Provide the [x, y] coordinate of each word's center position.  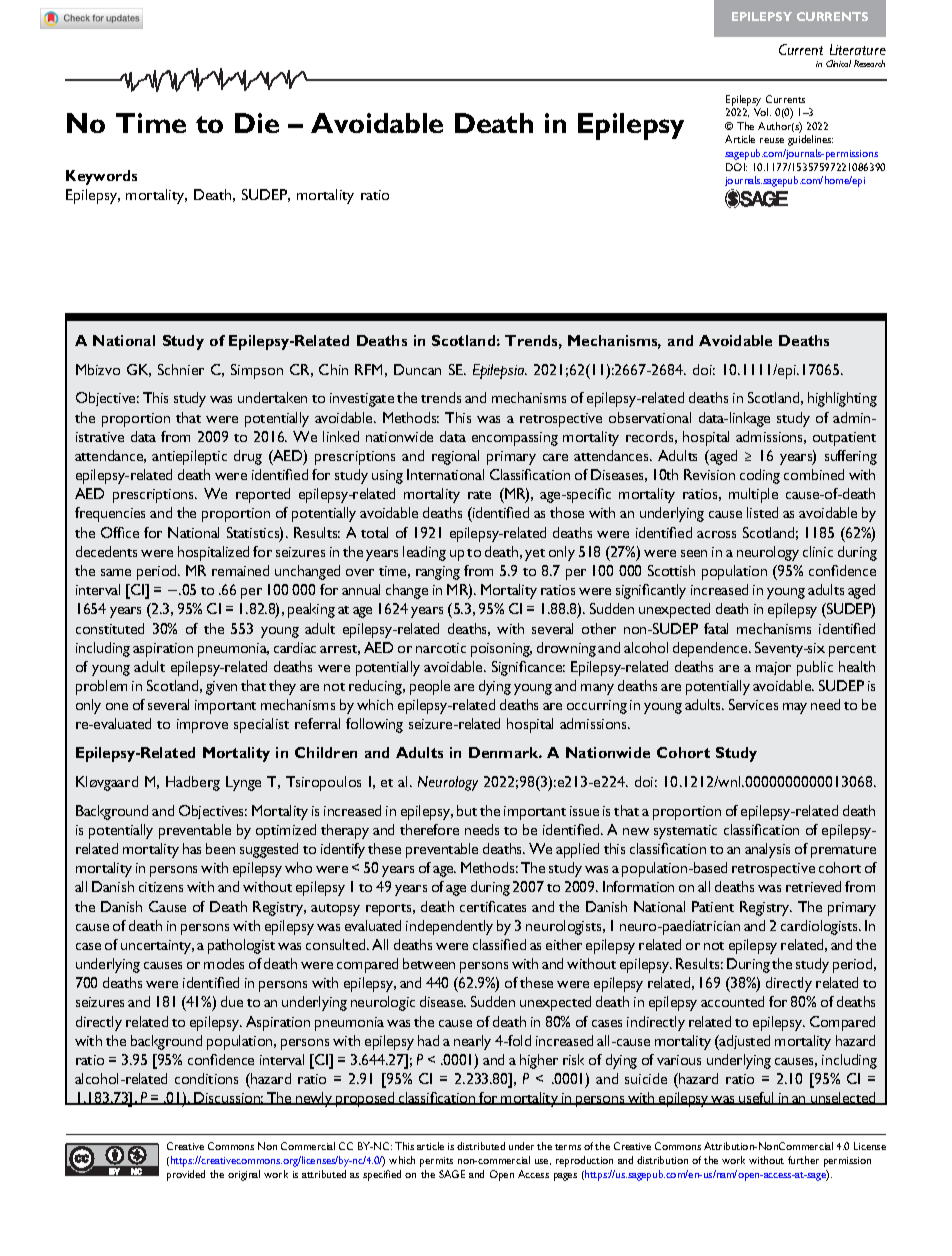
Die [257, 123]
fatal [716, 628]
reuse [772, 140]
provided [186, 1175]
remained [240, 570]
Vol [762, 112]
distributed [481, 1146]
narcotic [441, 648]
